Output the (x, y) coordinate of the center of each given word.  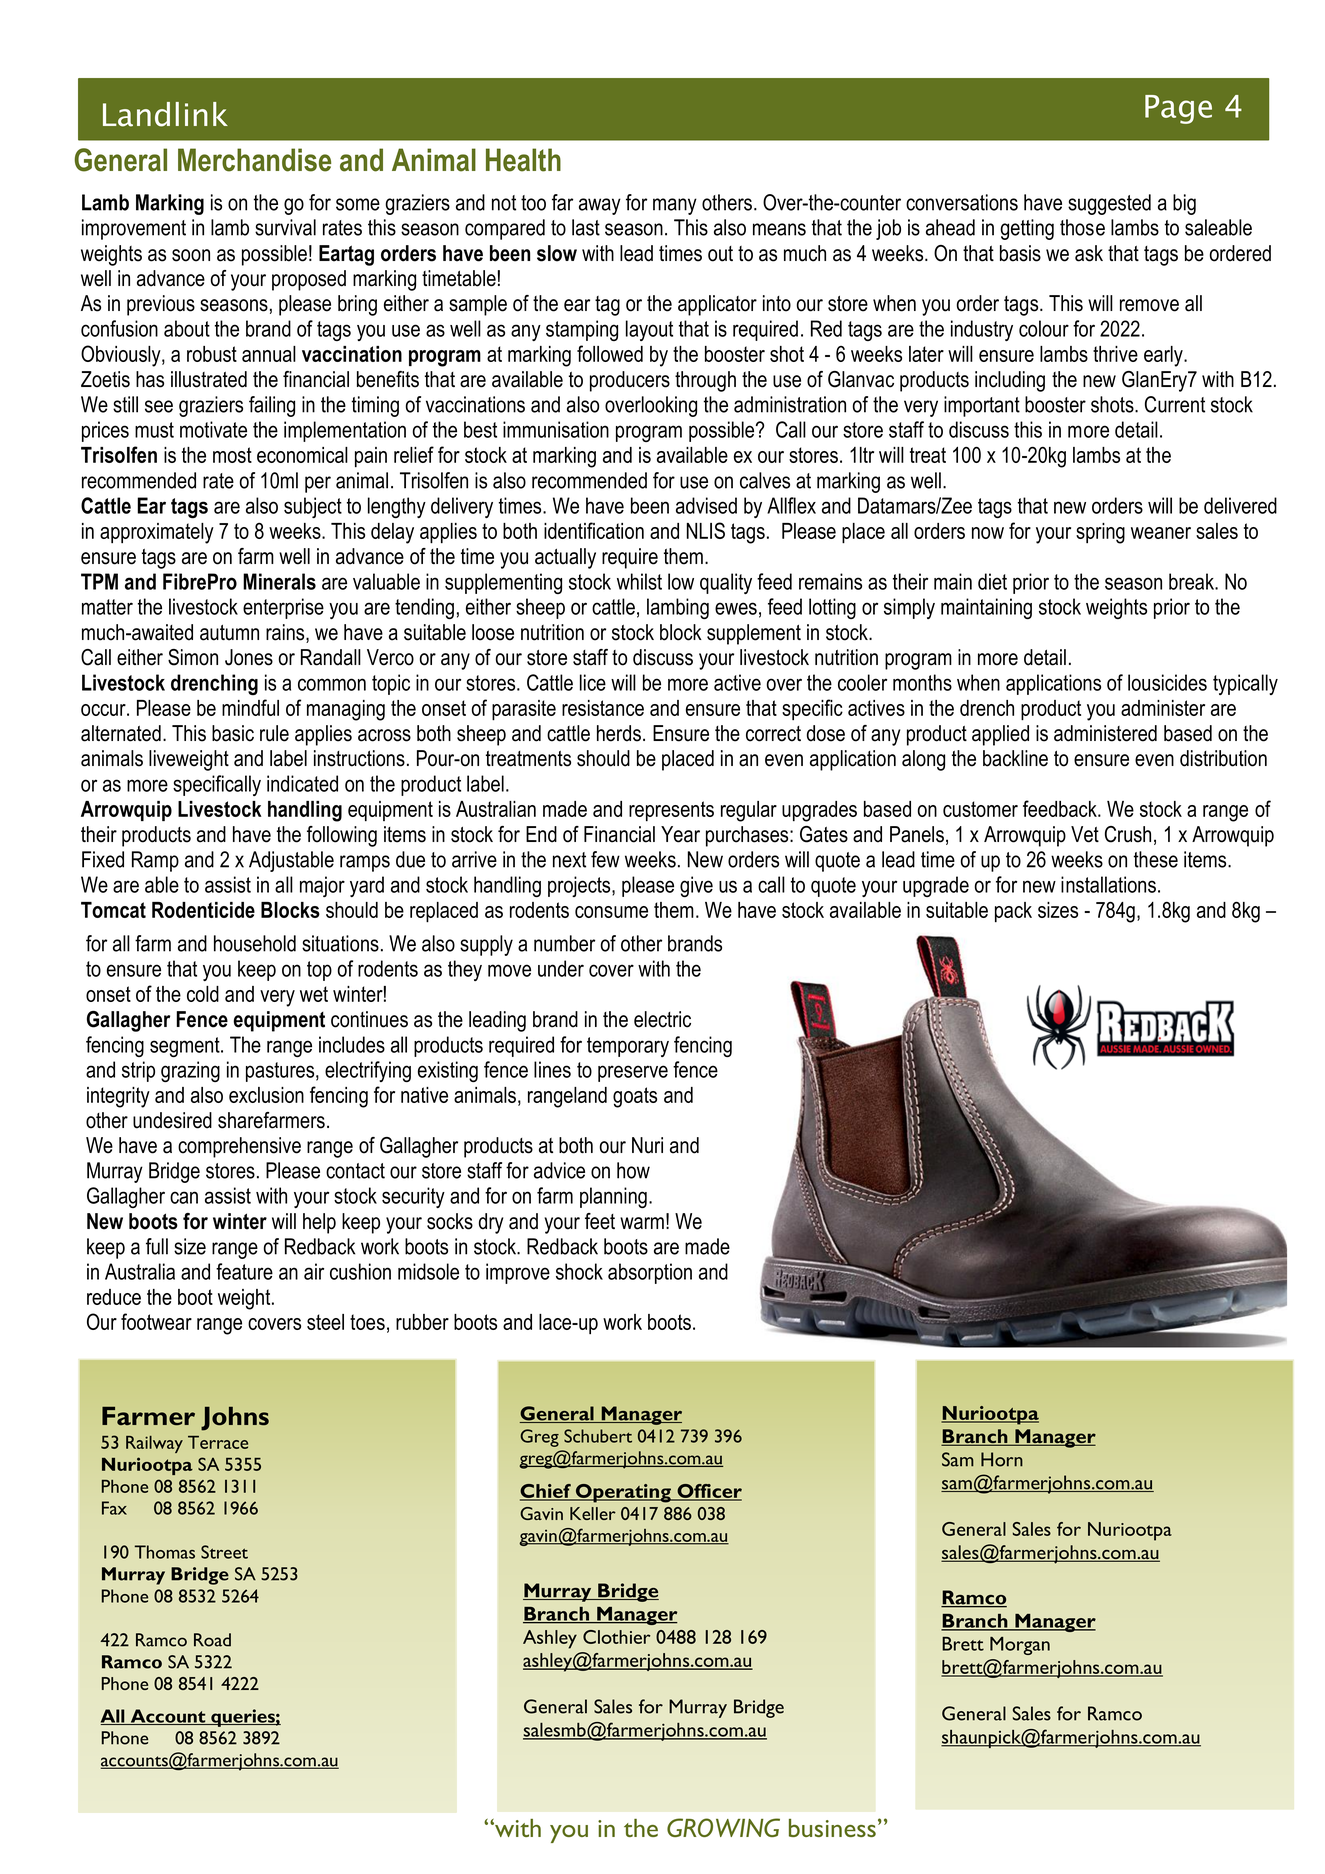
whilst (639, 581)
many (675, 206)
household (255, 943)
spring (1100, 533)
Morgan (1020, 1646)
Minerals (279, 581)
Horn (1002, 1459)
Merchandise (254, 160)
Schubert (598, 1436)
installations (1108, 884)
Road (212, 1640)
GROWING (723, 1827)
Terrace (218, 1442)
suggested (1109, 204)
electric (662, 1019)
